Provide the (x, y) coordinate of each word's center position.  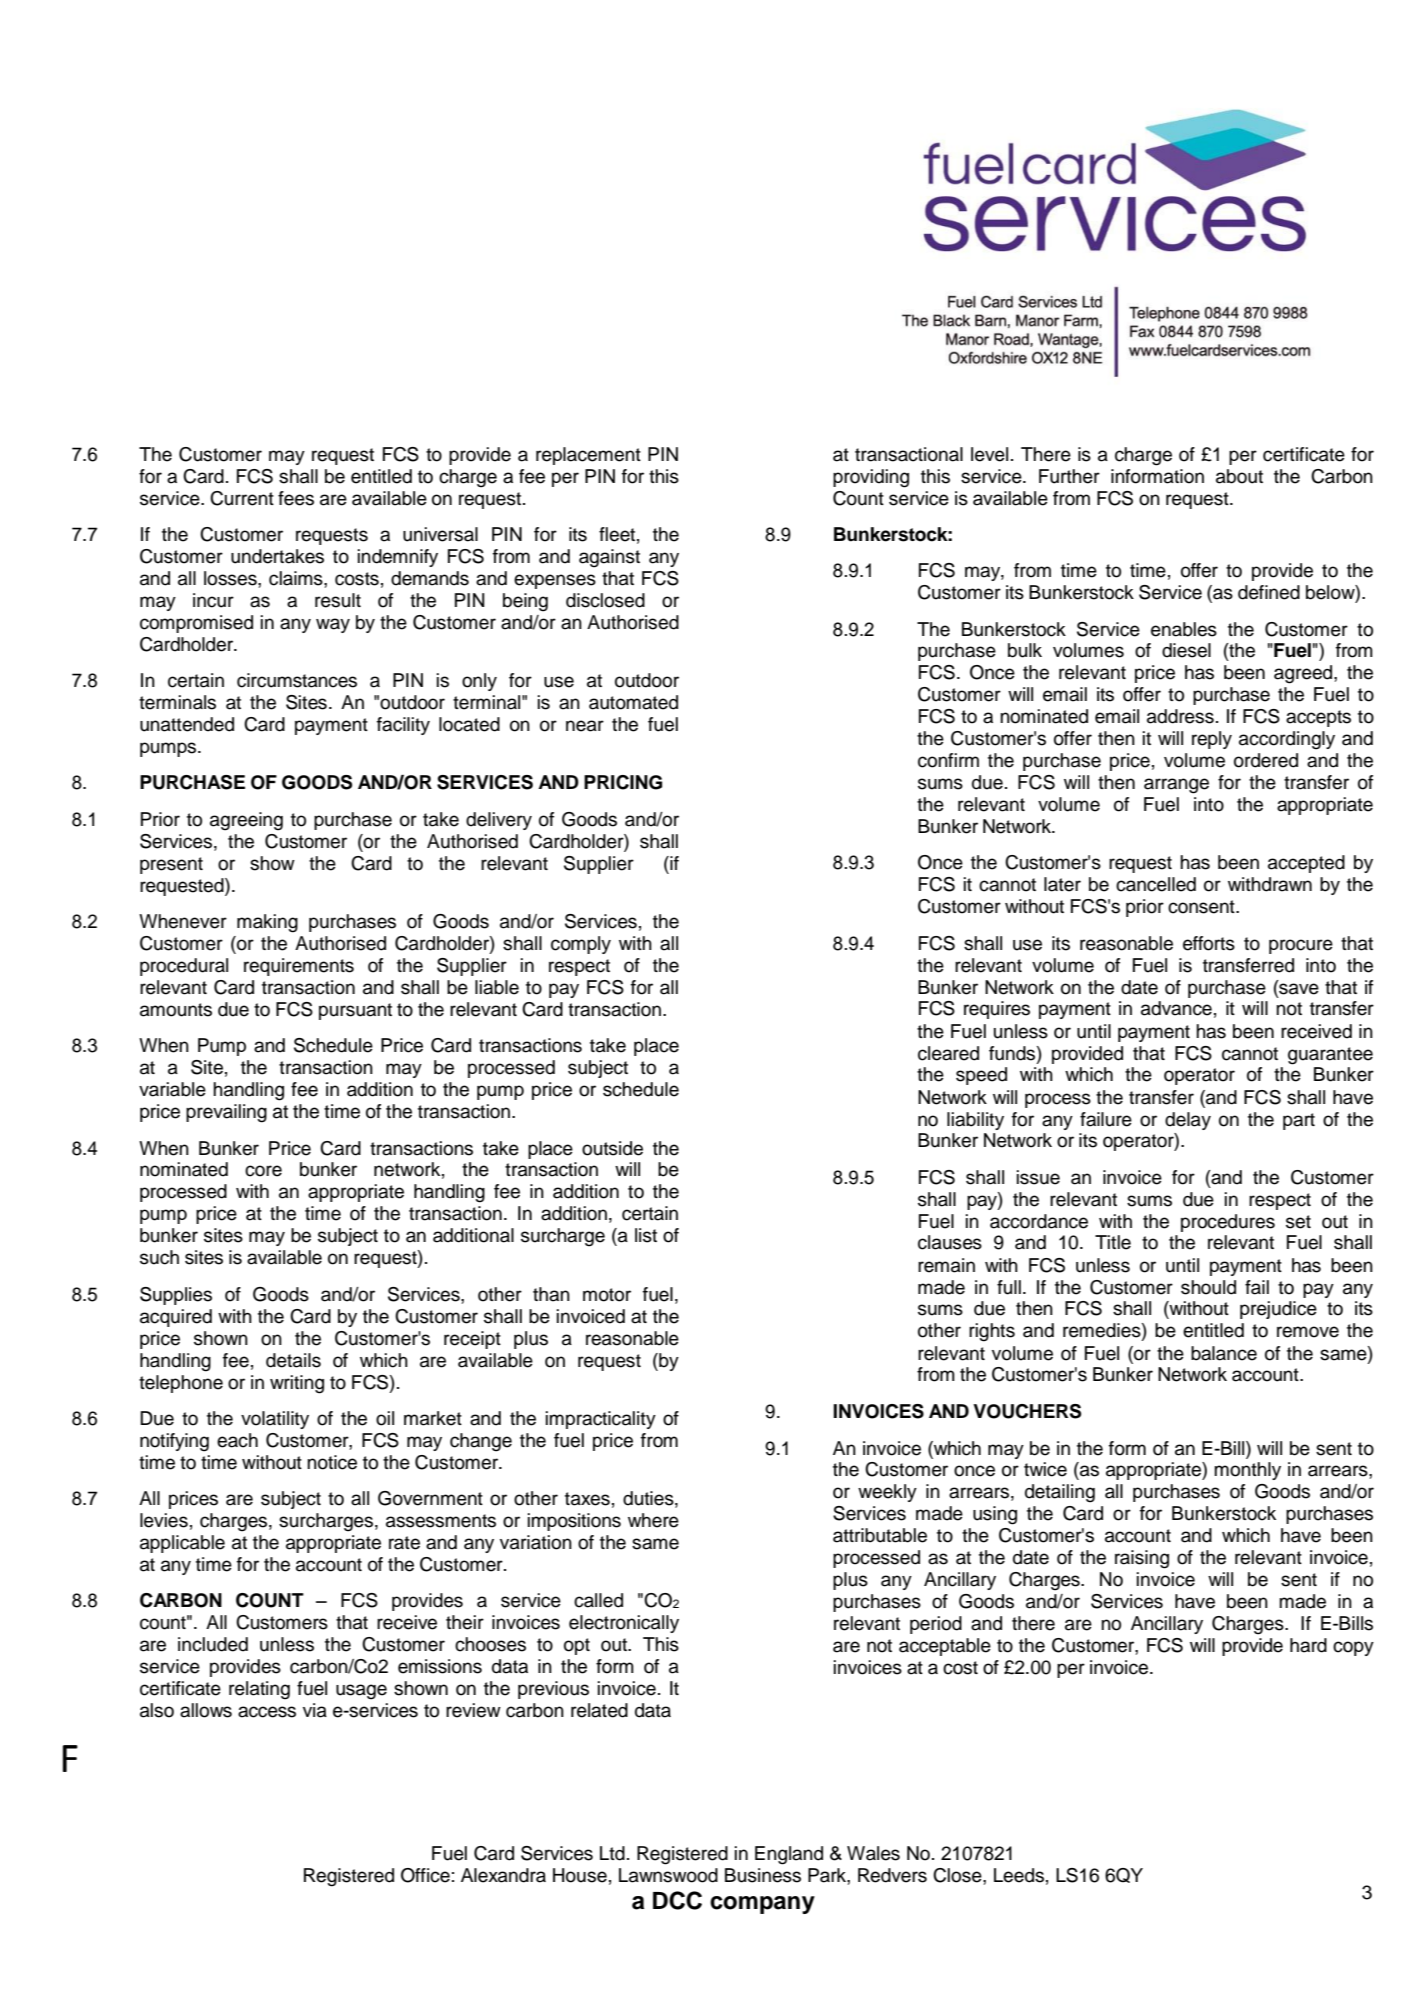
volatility (275, 1420)
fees (296, 498)
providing (871, 478)
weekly (887, 1493)
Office (425, 1875)
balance (1224, 1353)
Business (763, 1875)
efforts (1209, 943)
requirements (299, 967)
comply (581, 945)
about (1239, 476)
